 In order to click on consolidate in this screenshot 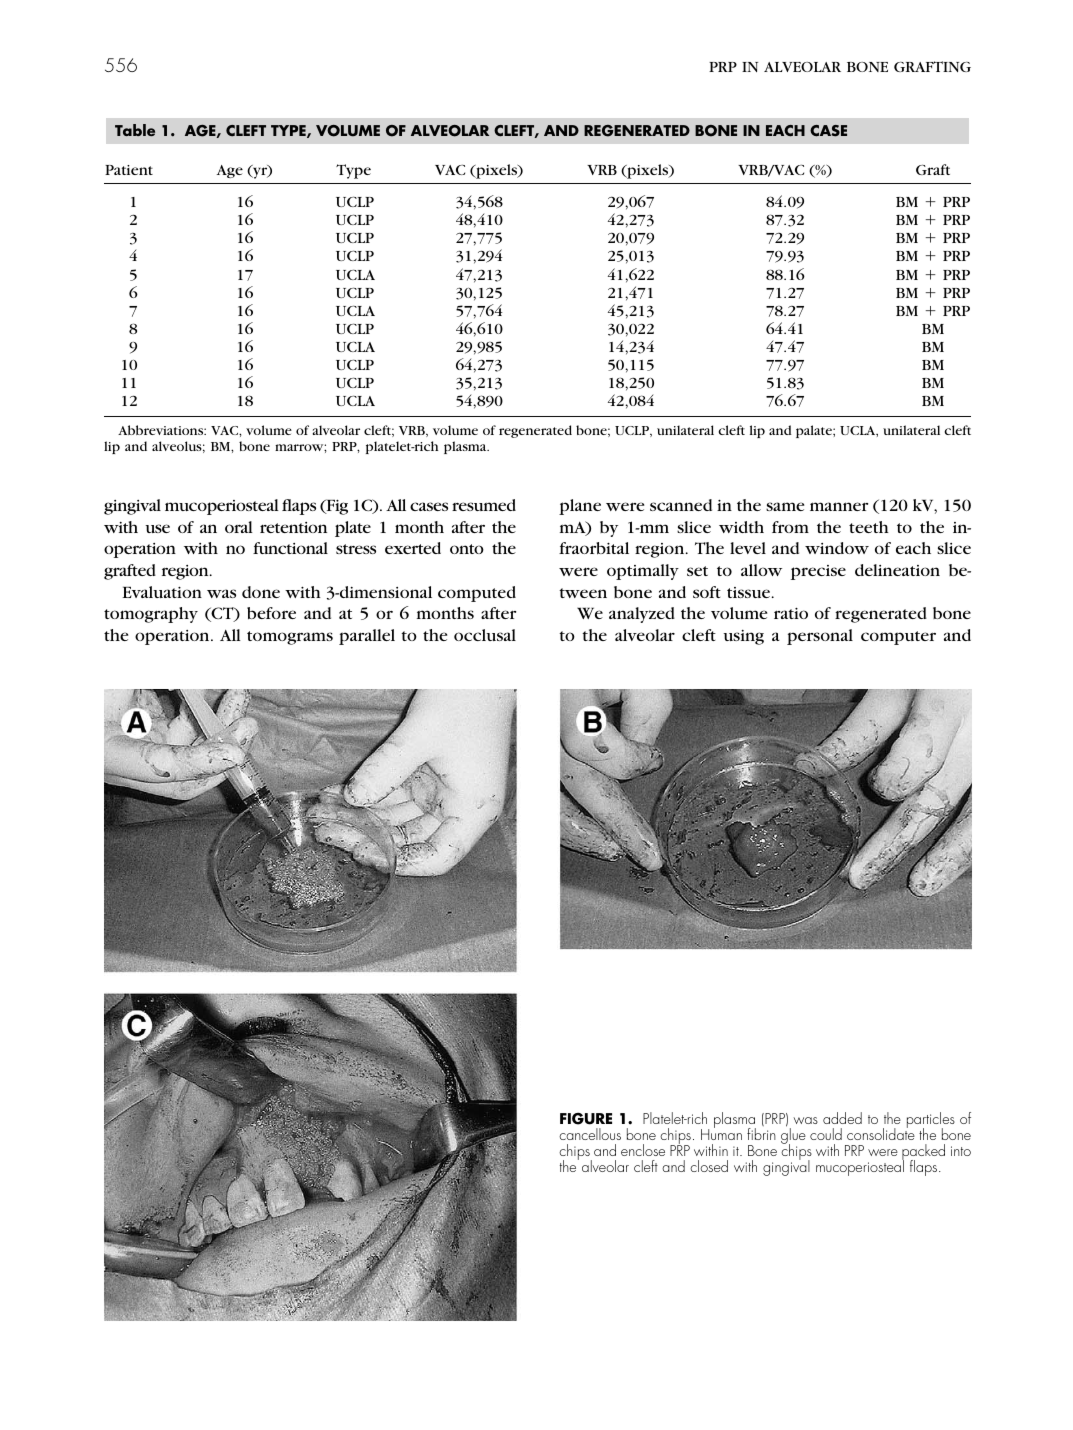, I will do `click(881, 1133)`.
